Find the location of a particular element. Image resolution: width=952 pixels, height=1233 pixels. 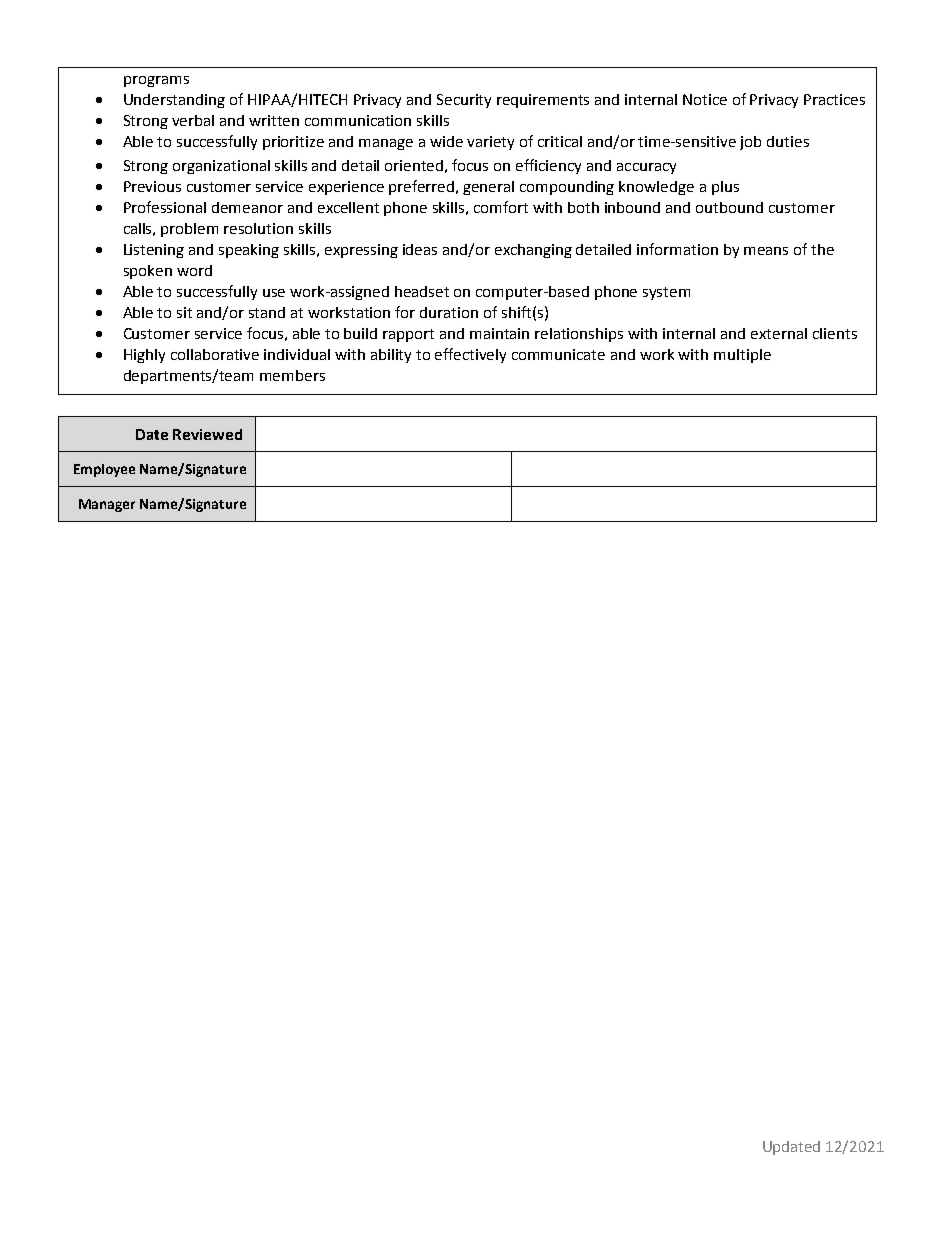

headset is located at coordinates (422, 291).
